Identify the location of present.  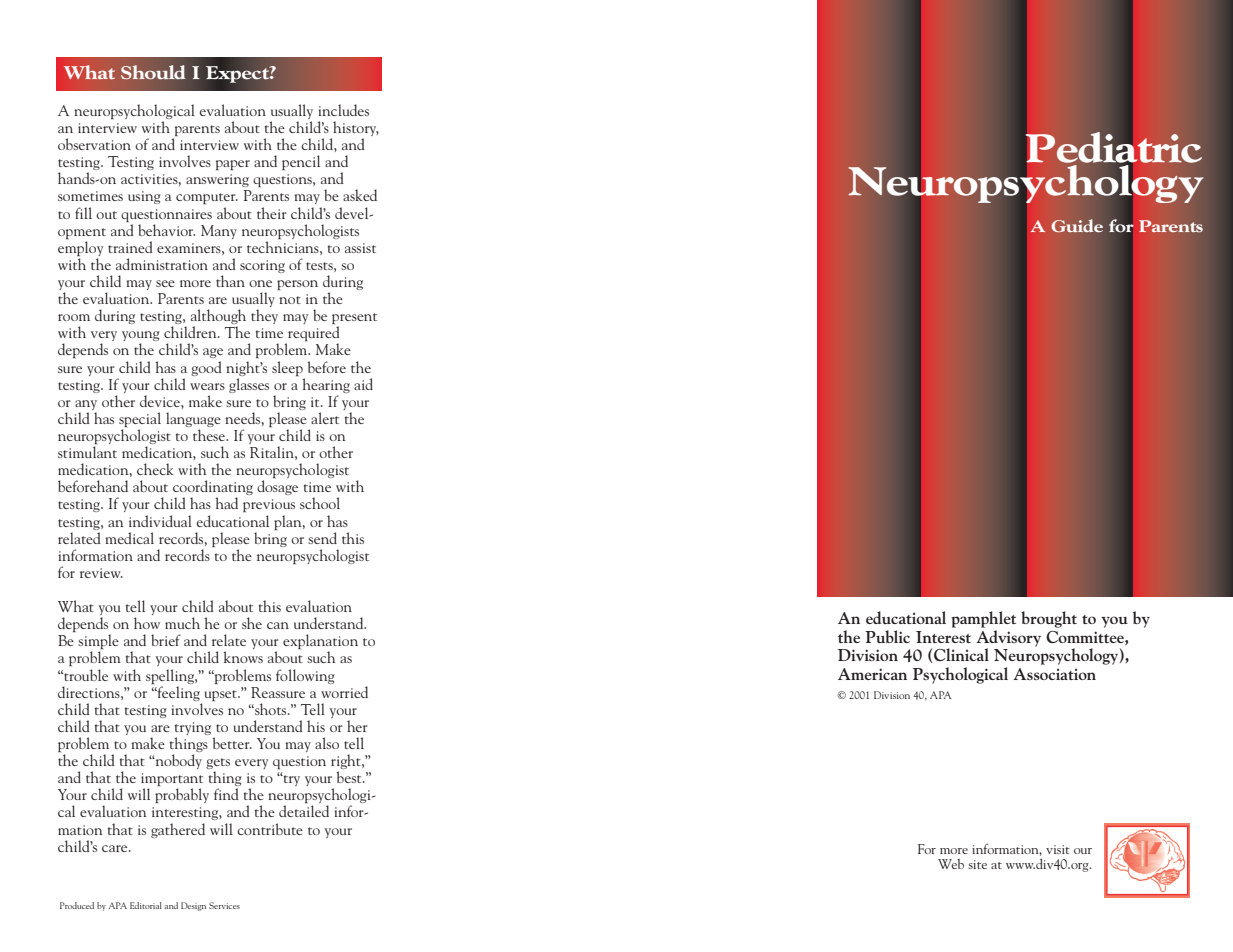
(354, 320).
